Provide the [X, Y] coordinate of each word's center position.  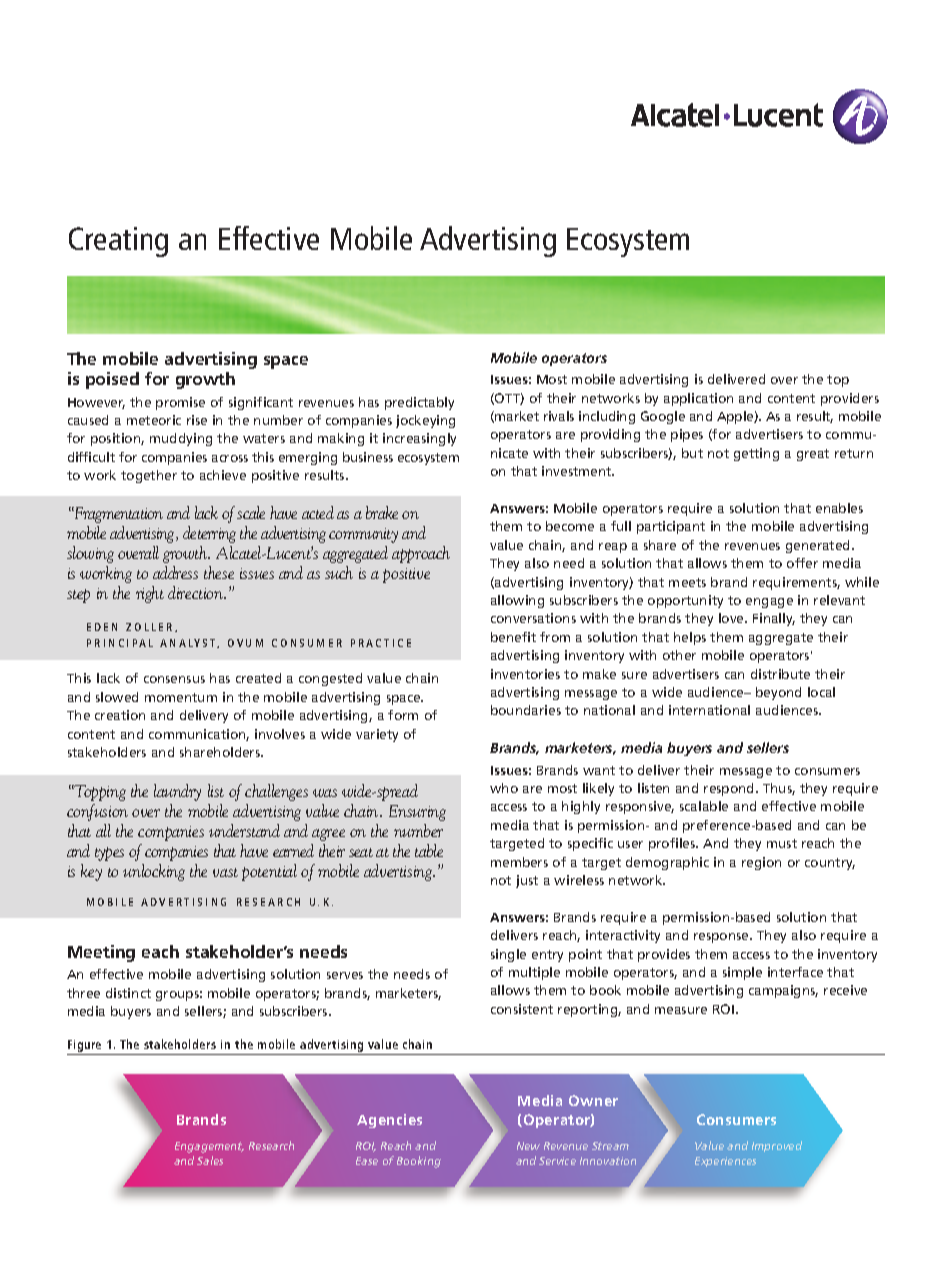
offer [802, 563]
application [698, 399]
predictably [419, 403]
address [175, 572]
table [429, 850]
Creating [118, 242]
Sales [210, 1160]
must [782, 843]
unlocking [154, 872]
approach [421, 554]
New [528, 1146]
